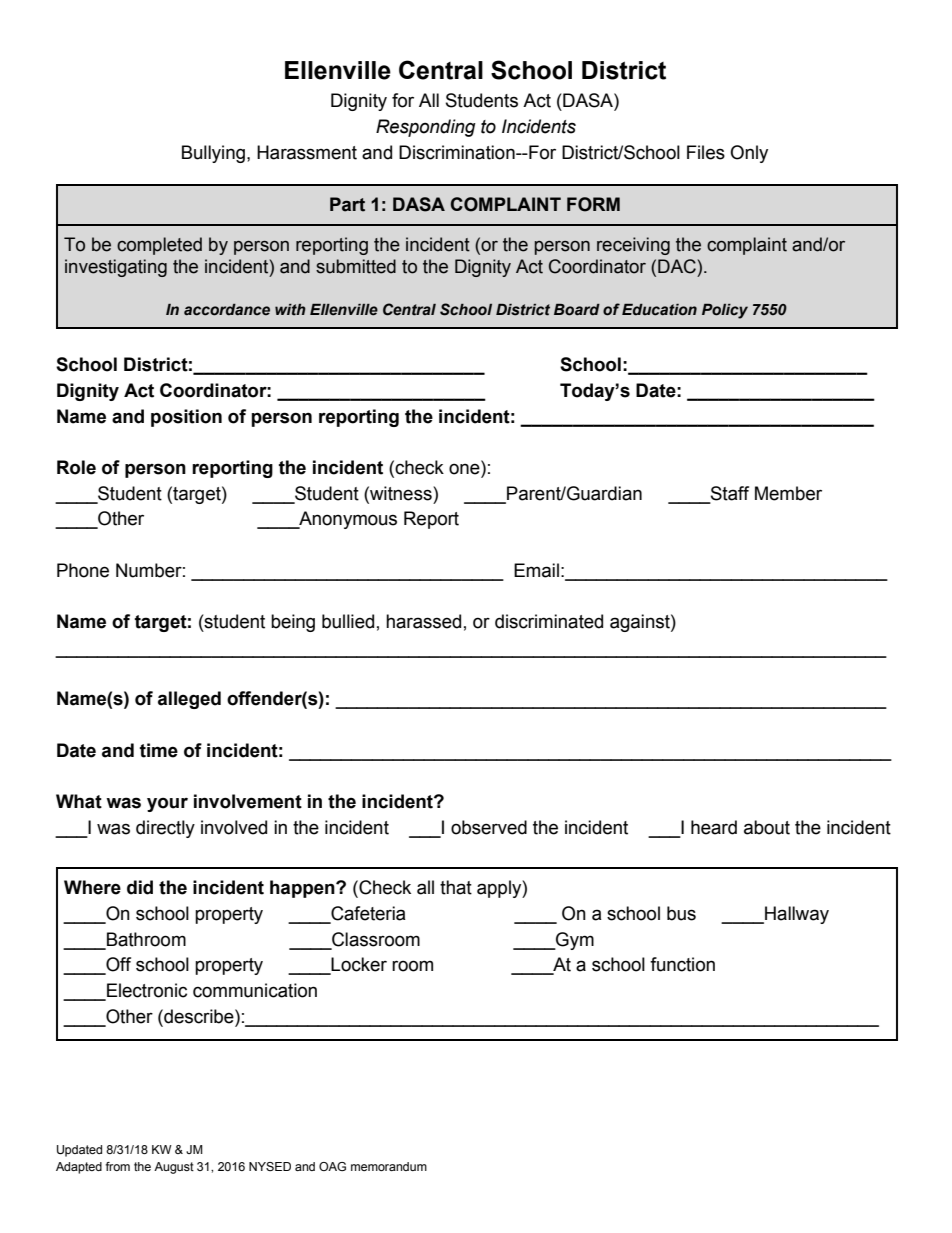 This screenshot has height=1233, width=952. I want to click on did, so click(140, 887).
